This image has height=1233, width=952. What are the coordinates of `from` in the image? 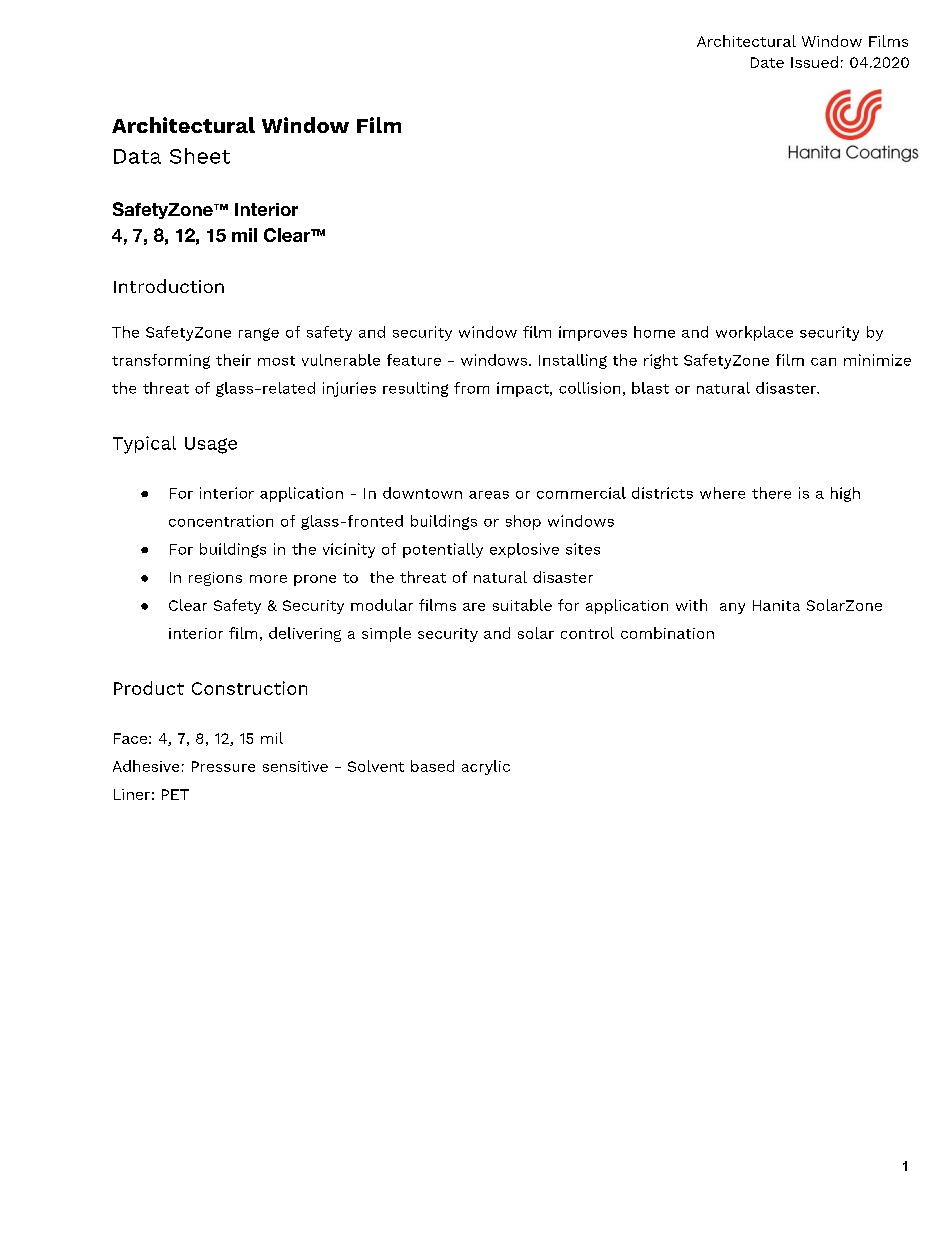 It's located at (471, 388).
